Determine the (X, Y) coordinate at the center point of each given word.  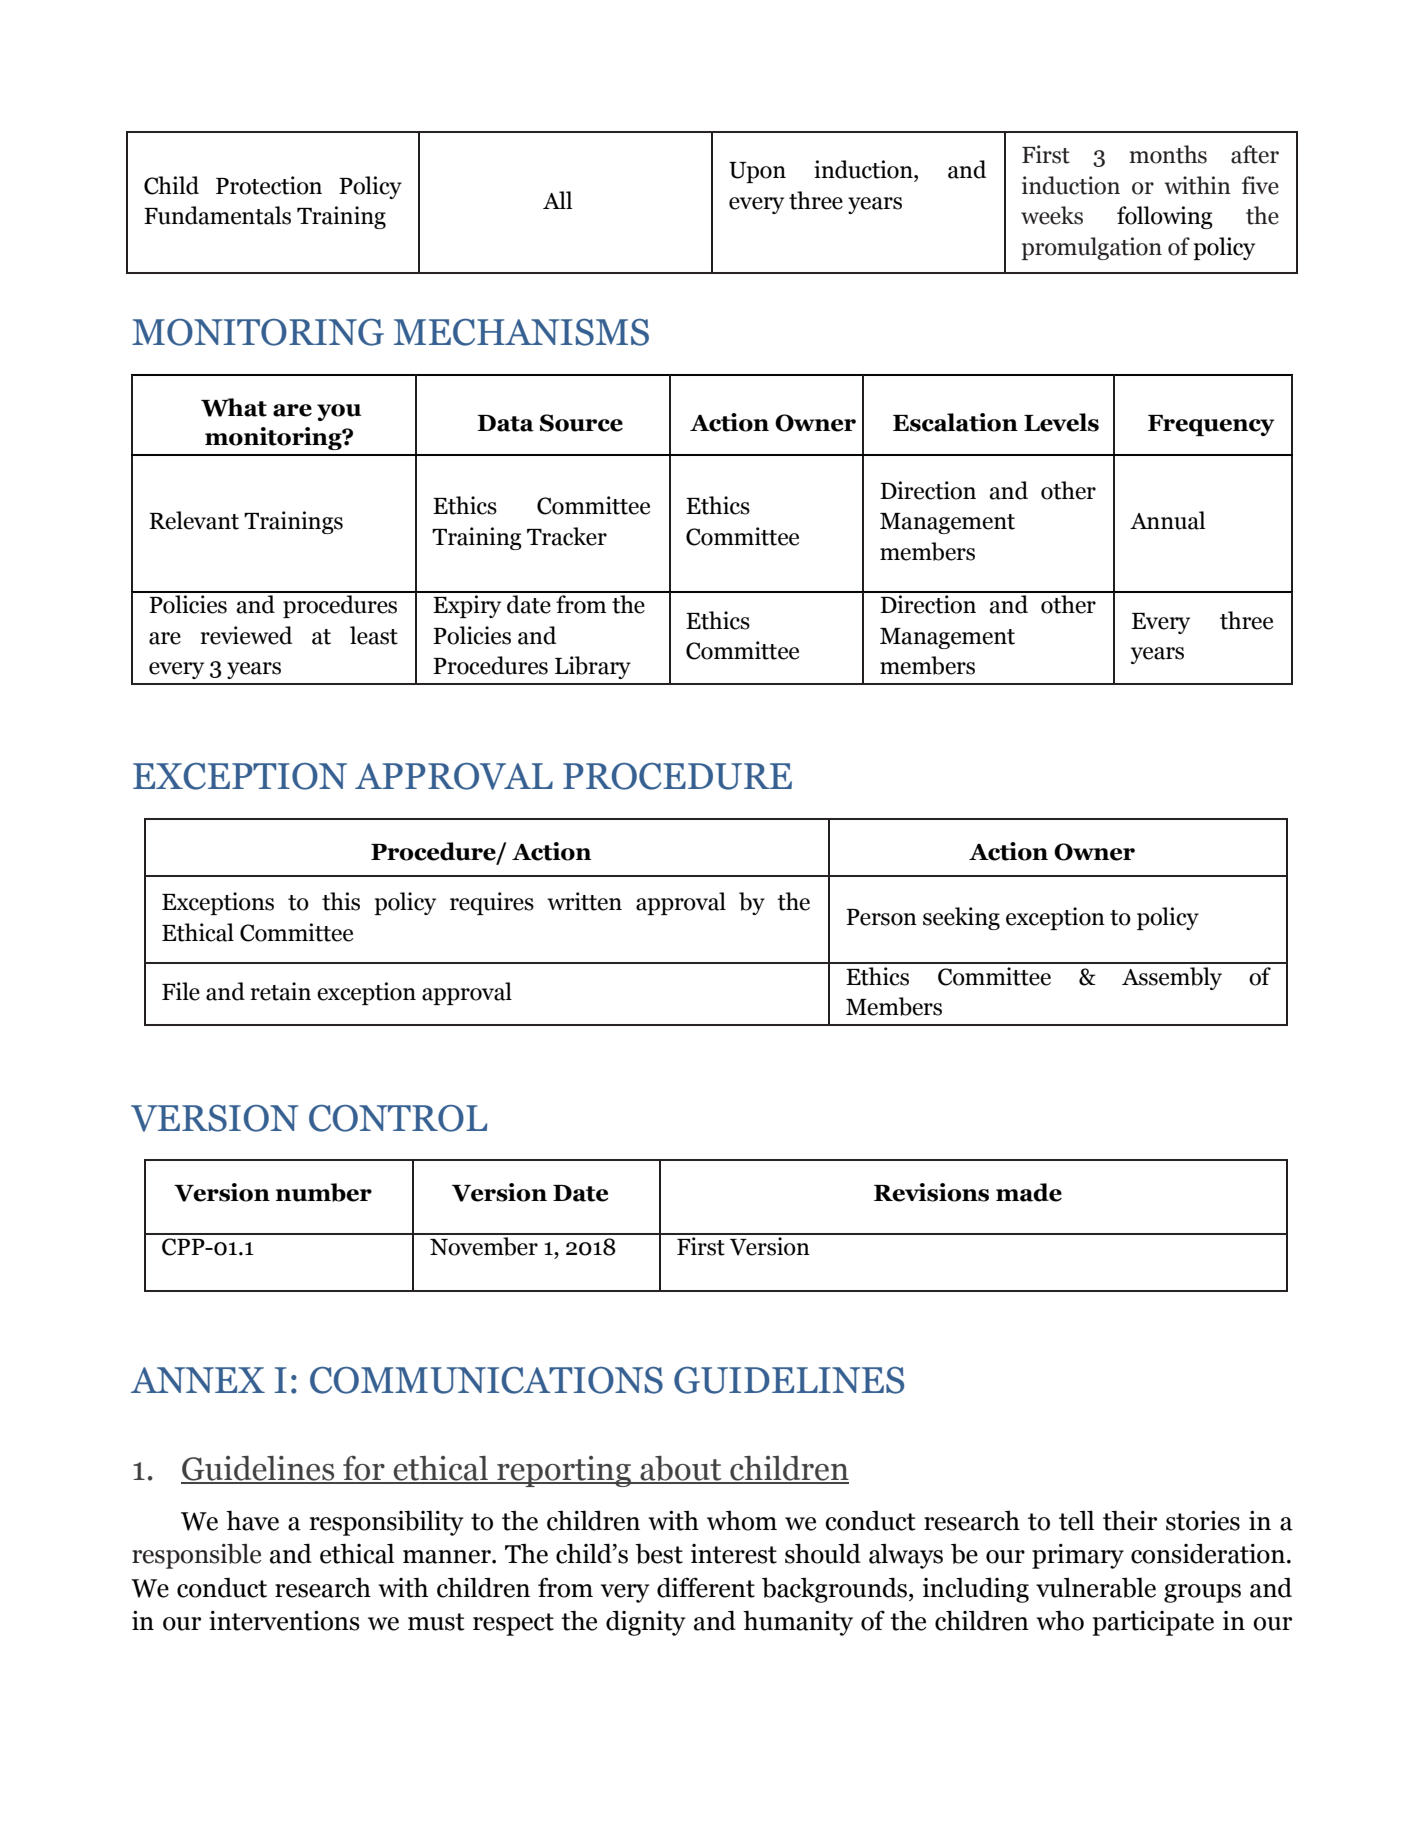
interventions (284, 1620)
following (1165, 217)
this (341, 901)
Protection (269, 185)
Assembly (1172, 978)
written (584, 901)
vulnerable (1096, 1587)
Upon (757, 172)
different (706, 1587)
